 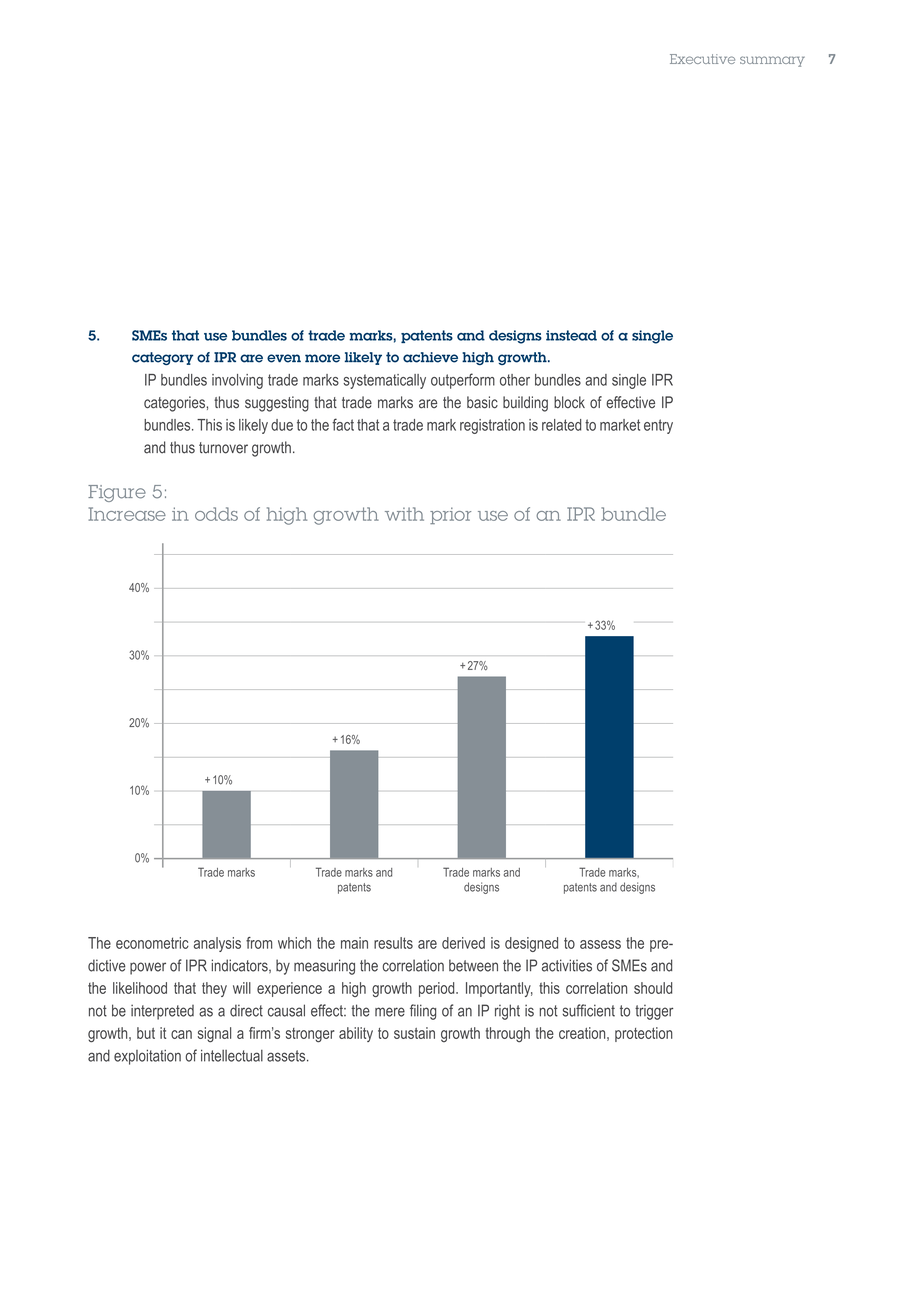 I want to click on results, so click(x=393, y=943).
